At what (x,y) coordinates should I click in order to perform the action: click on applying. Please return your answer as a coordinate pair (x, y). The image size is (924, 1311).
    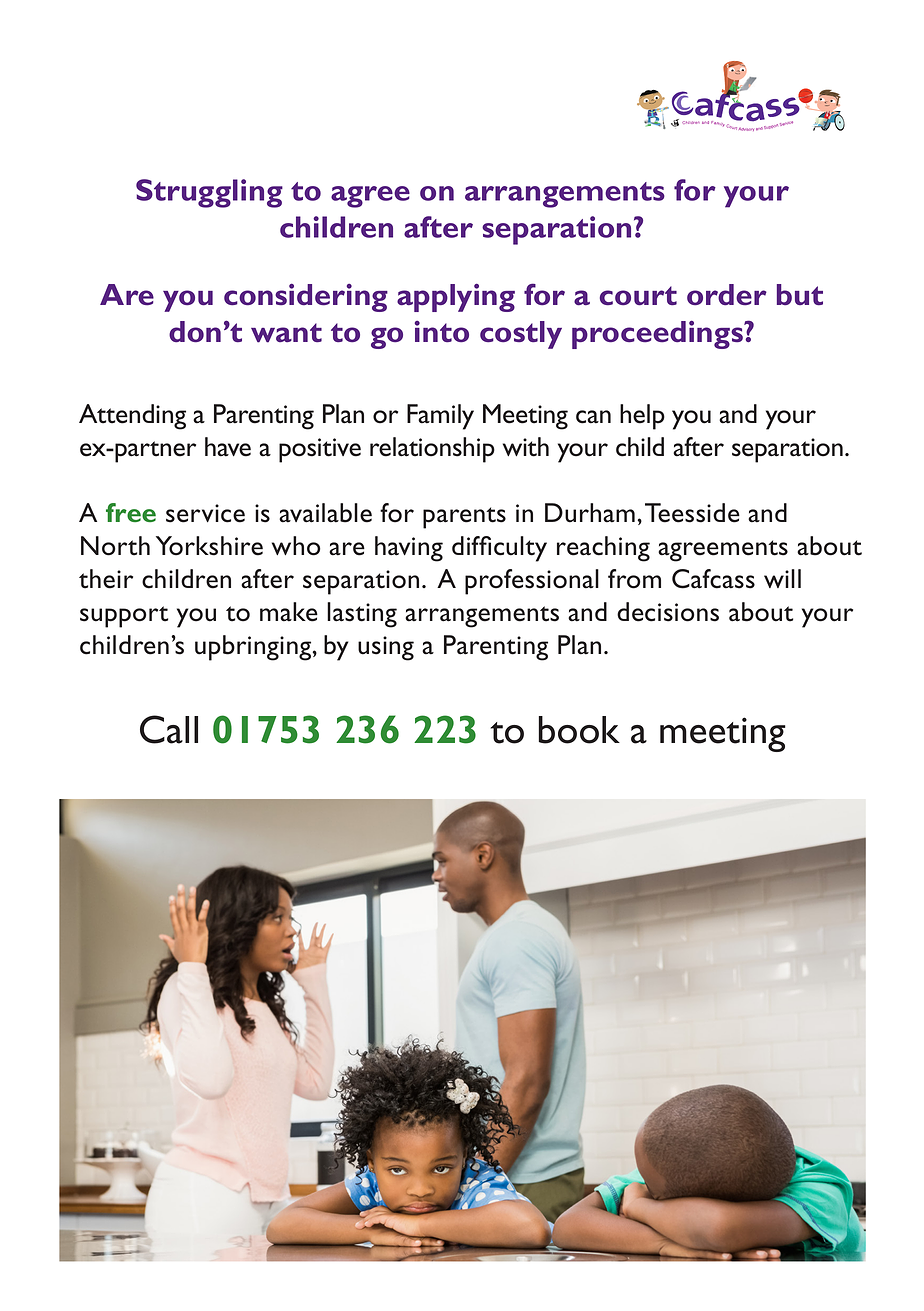
    Looking at the image, I should click on (456, 297).
